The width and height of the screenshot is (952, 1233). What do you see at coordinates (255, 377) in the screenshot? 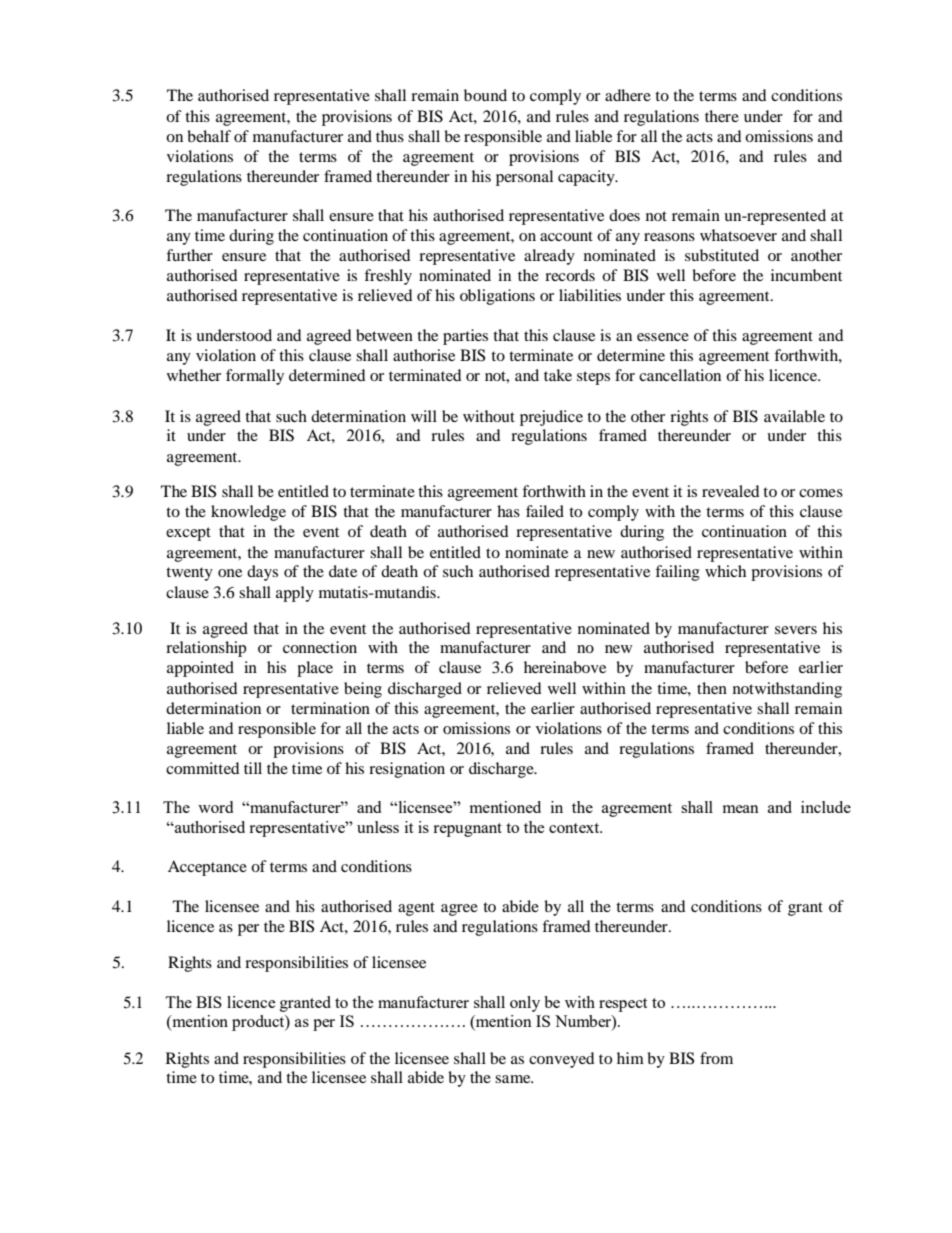
I see `formally` at bounding box center [255, 377].
